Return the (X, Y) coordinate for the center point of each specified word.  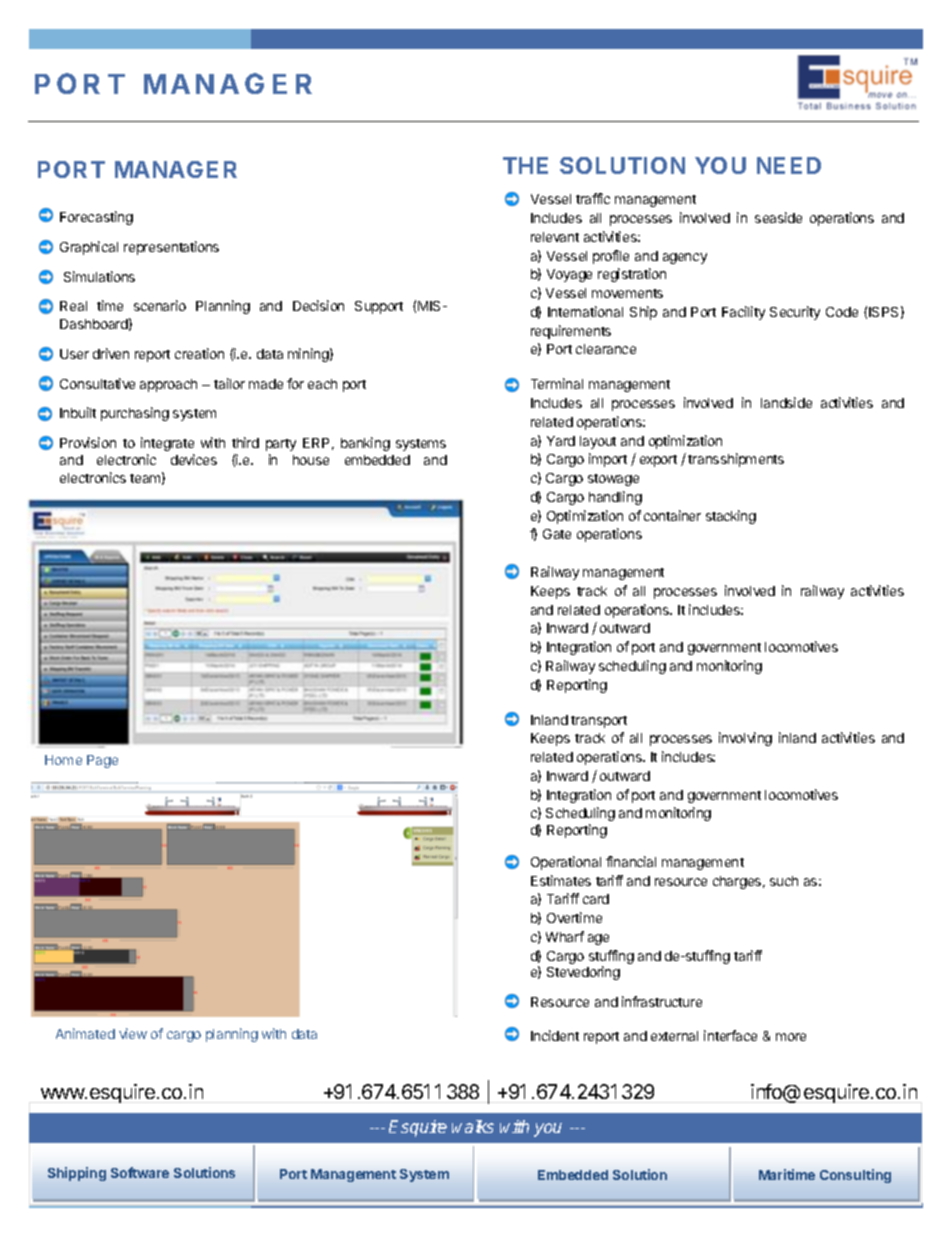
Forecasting (96, 218)
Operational (566, 863)
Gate (557, 534)
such (784, 881)
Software (140, 1172)
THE (525, 165)
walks (473, 1126)
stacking (731, 517)
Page (102, 761)
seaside (778, 217)
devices (194, 459)
